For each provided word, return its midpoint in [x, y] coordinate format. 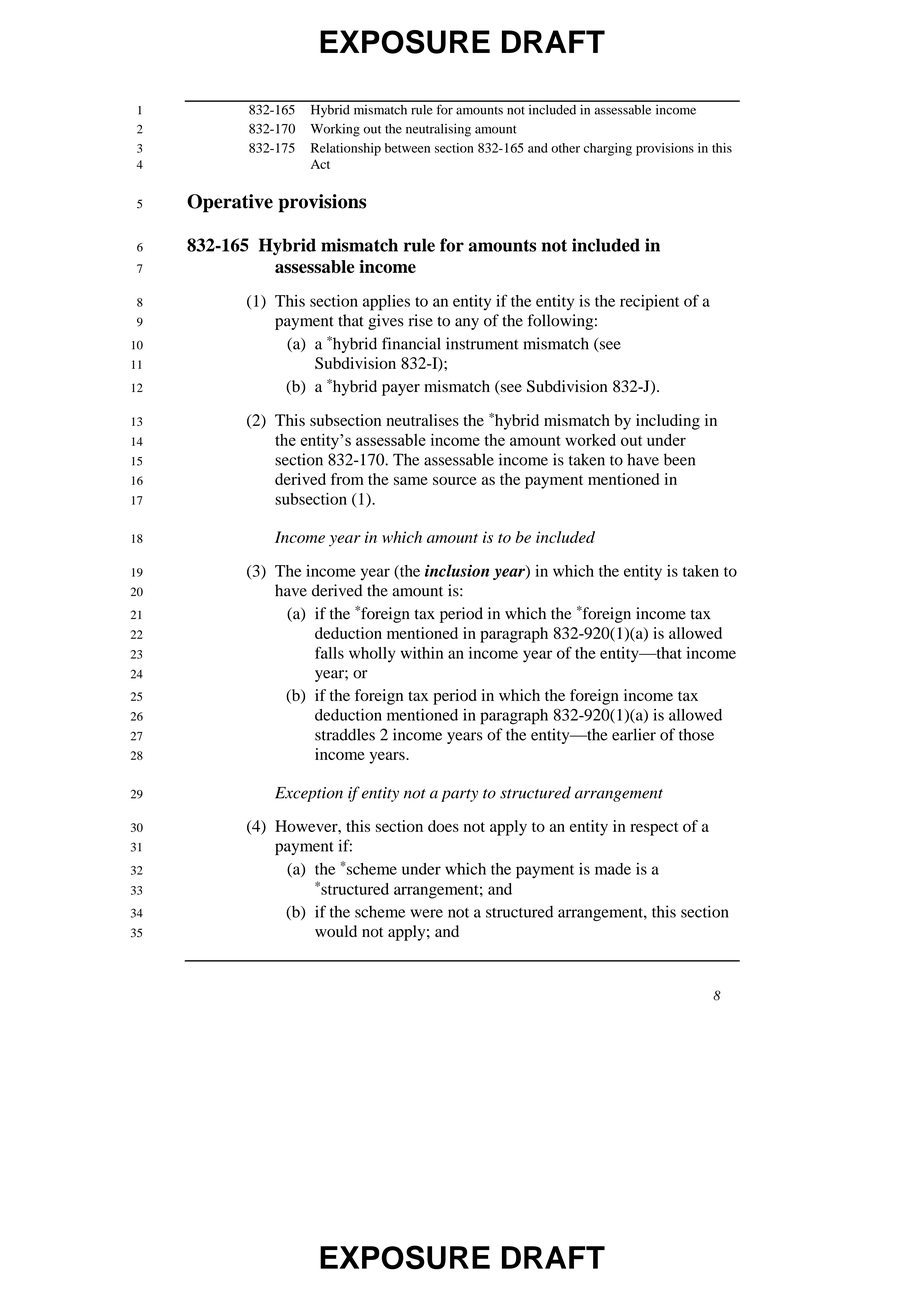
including [668, 422]
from [347, 479]
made [613, 869]
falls [329, 652]
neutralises [423, 420]
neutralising [438, 130]
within [422, 653]
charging [608, 149]
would [336, 931]
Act [320, 164]
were [426, 913]
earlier [634, 734]
